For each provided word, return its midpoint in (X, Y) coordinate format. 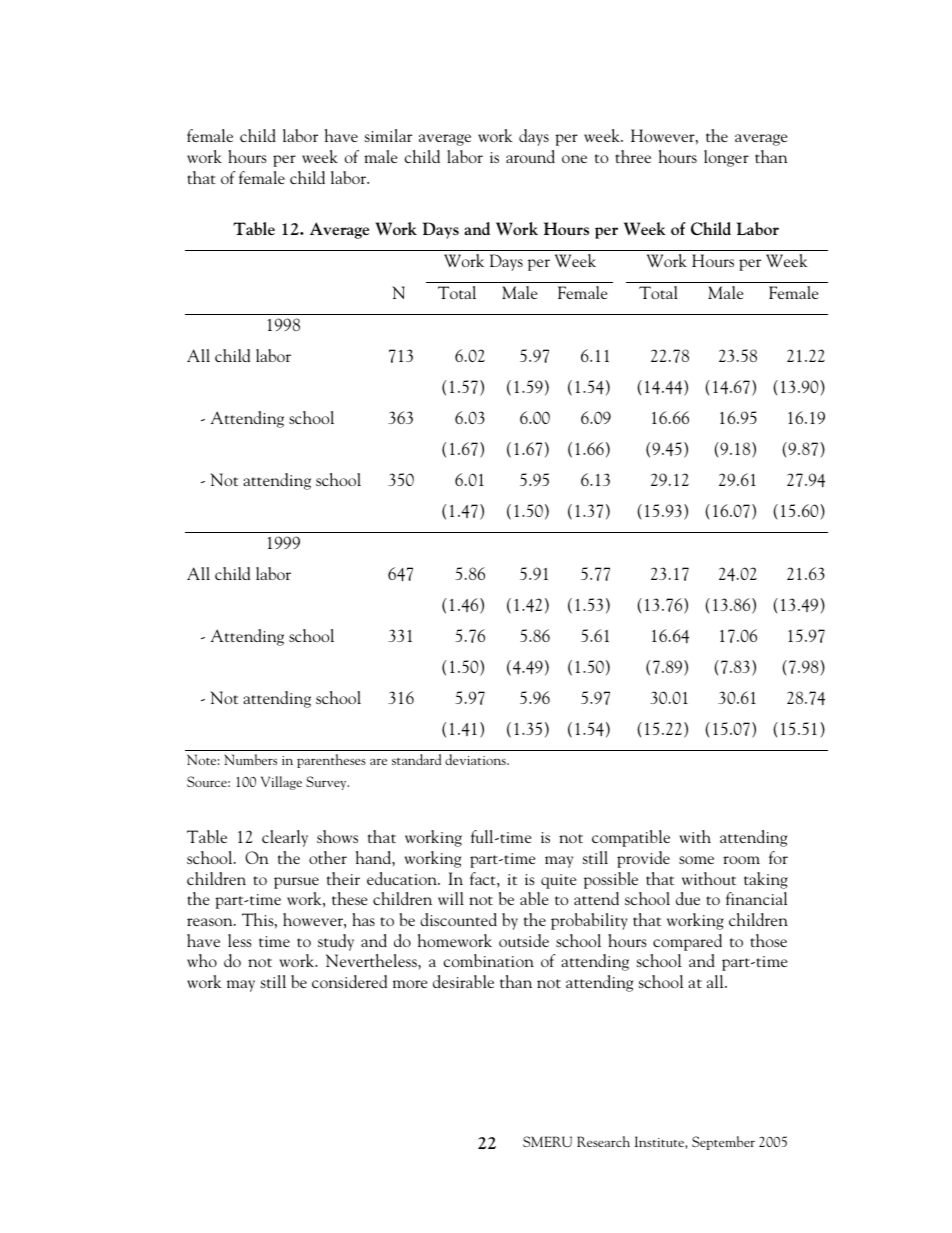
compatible (631, 838)
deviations (476, 759)
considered (349, 981)
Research (603, 1141)
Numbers (250, 759)
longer (726, 158)
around (530, 156)
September (723, 1143)
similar (388, 135)
